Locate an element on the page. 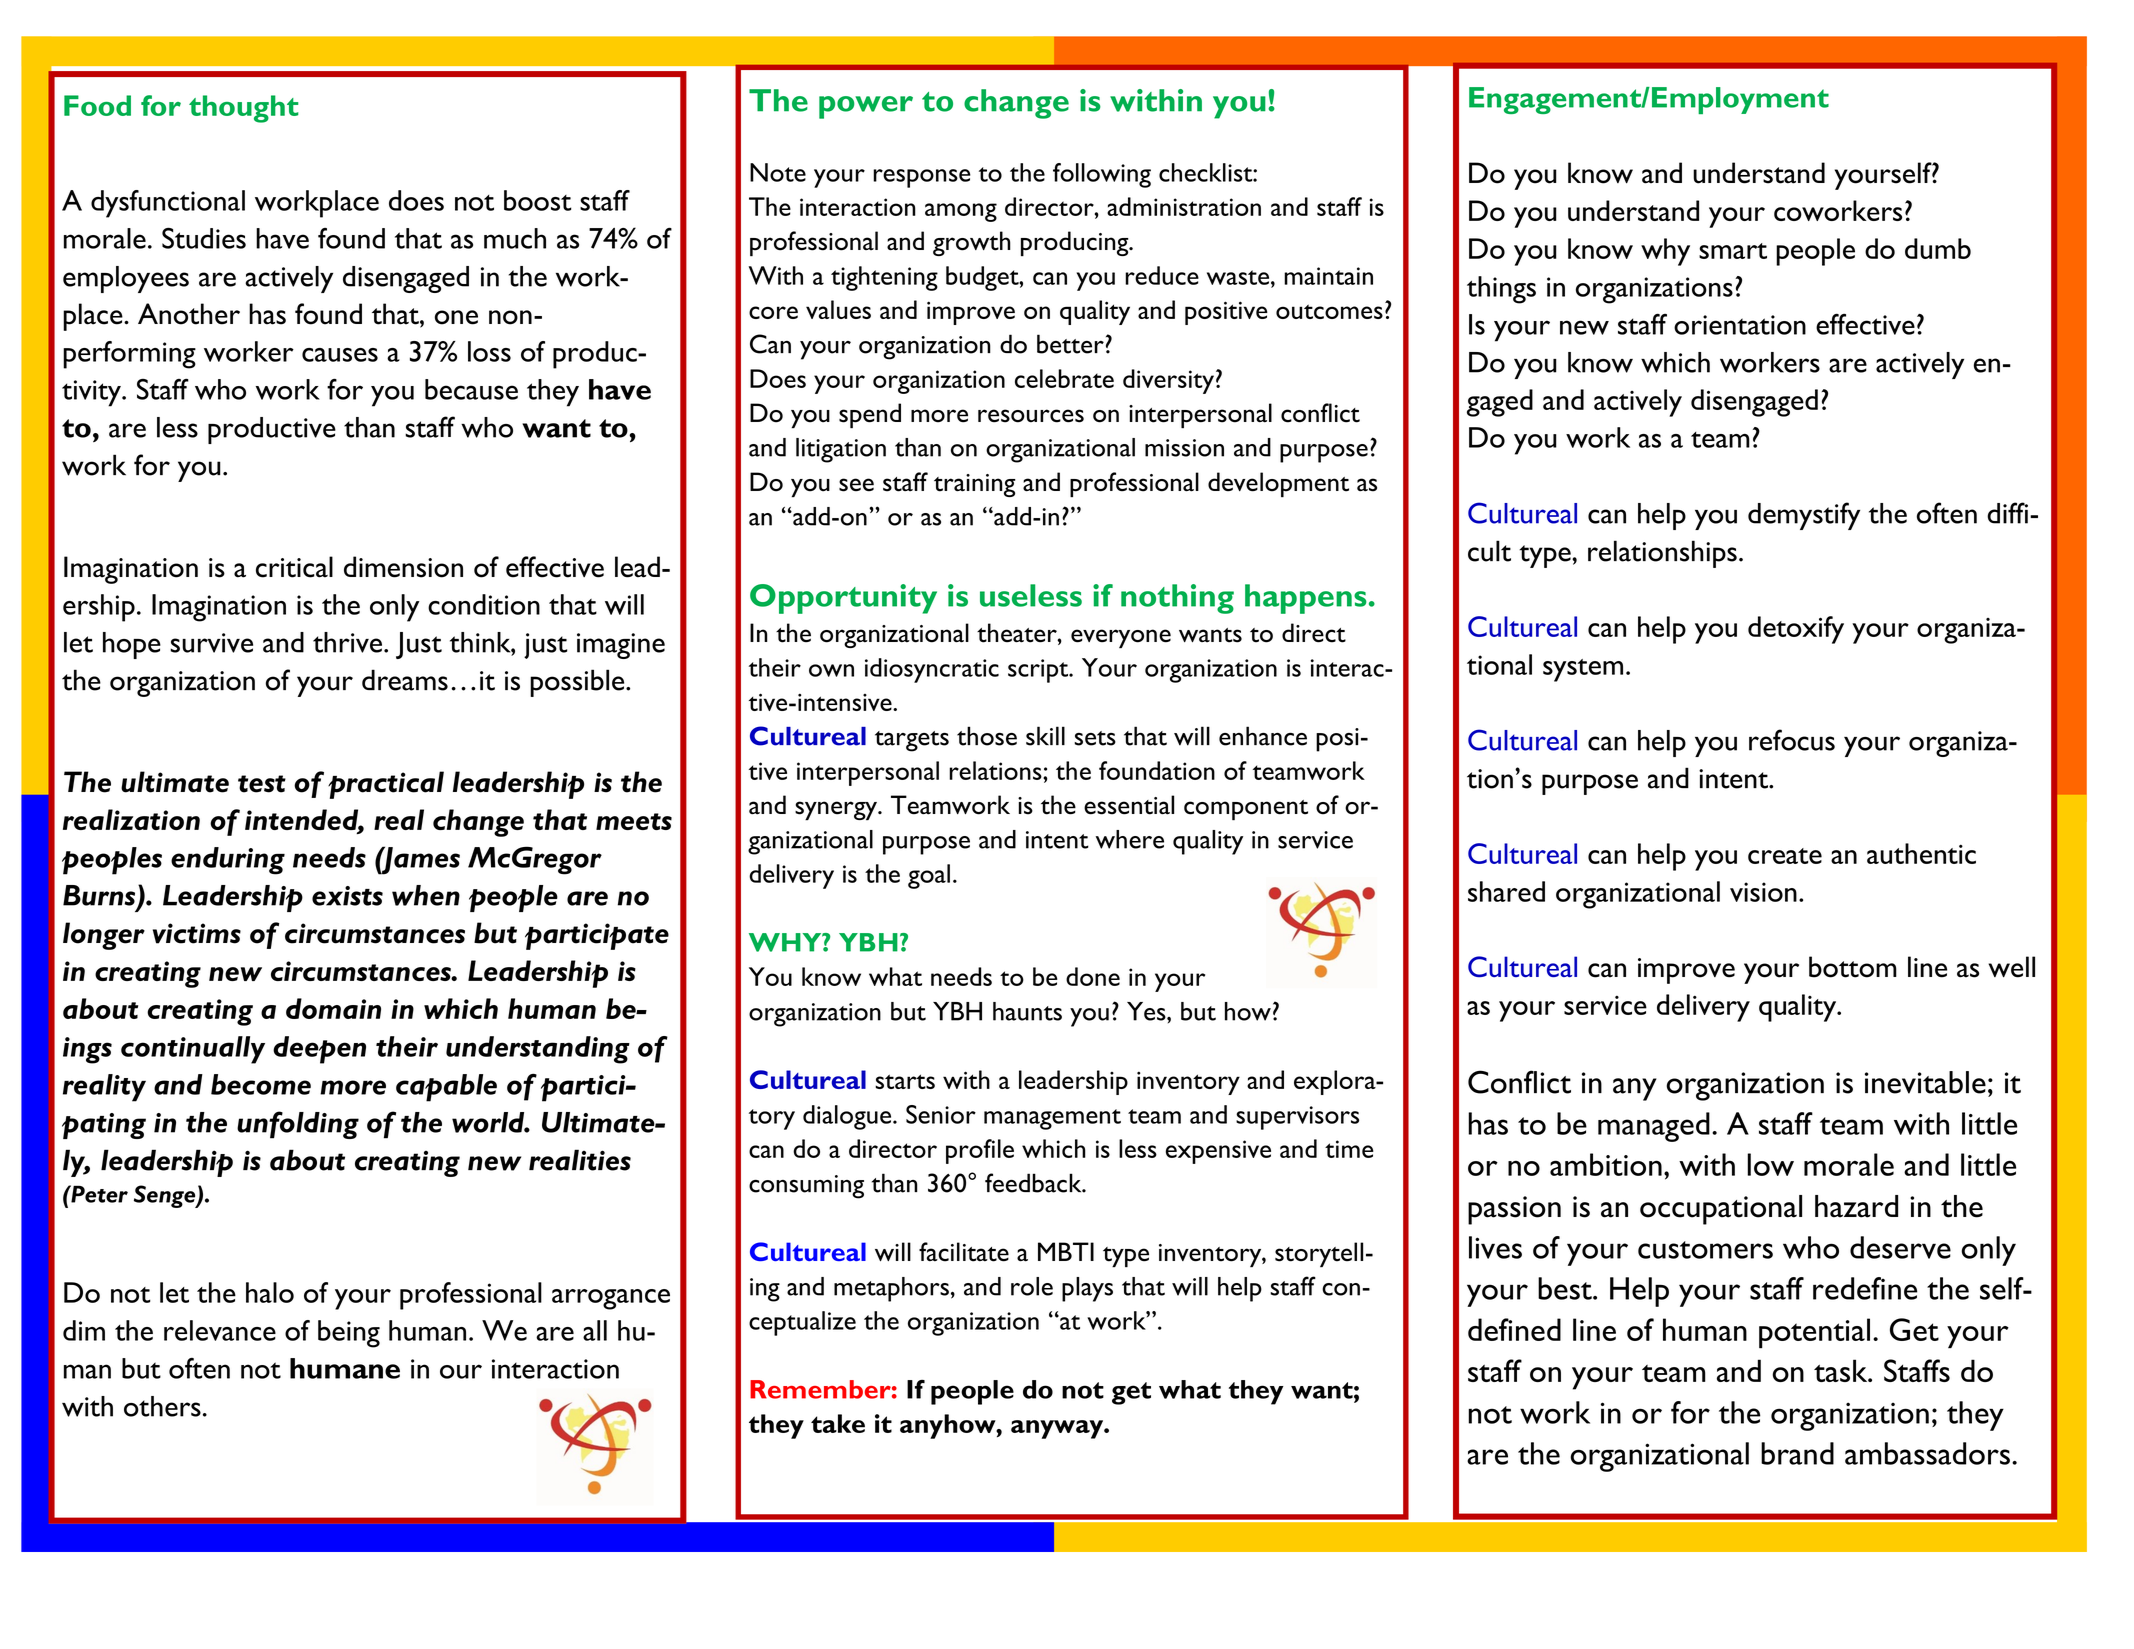 The image size is (2134, 1649). demystify is located at coordinates (1804, 516).
